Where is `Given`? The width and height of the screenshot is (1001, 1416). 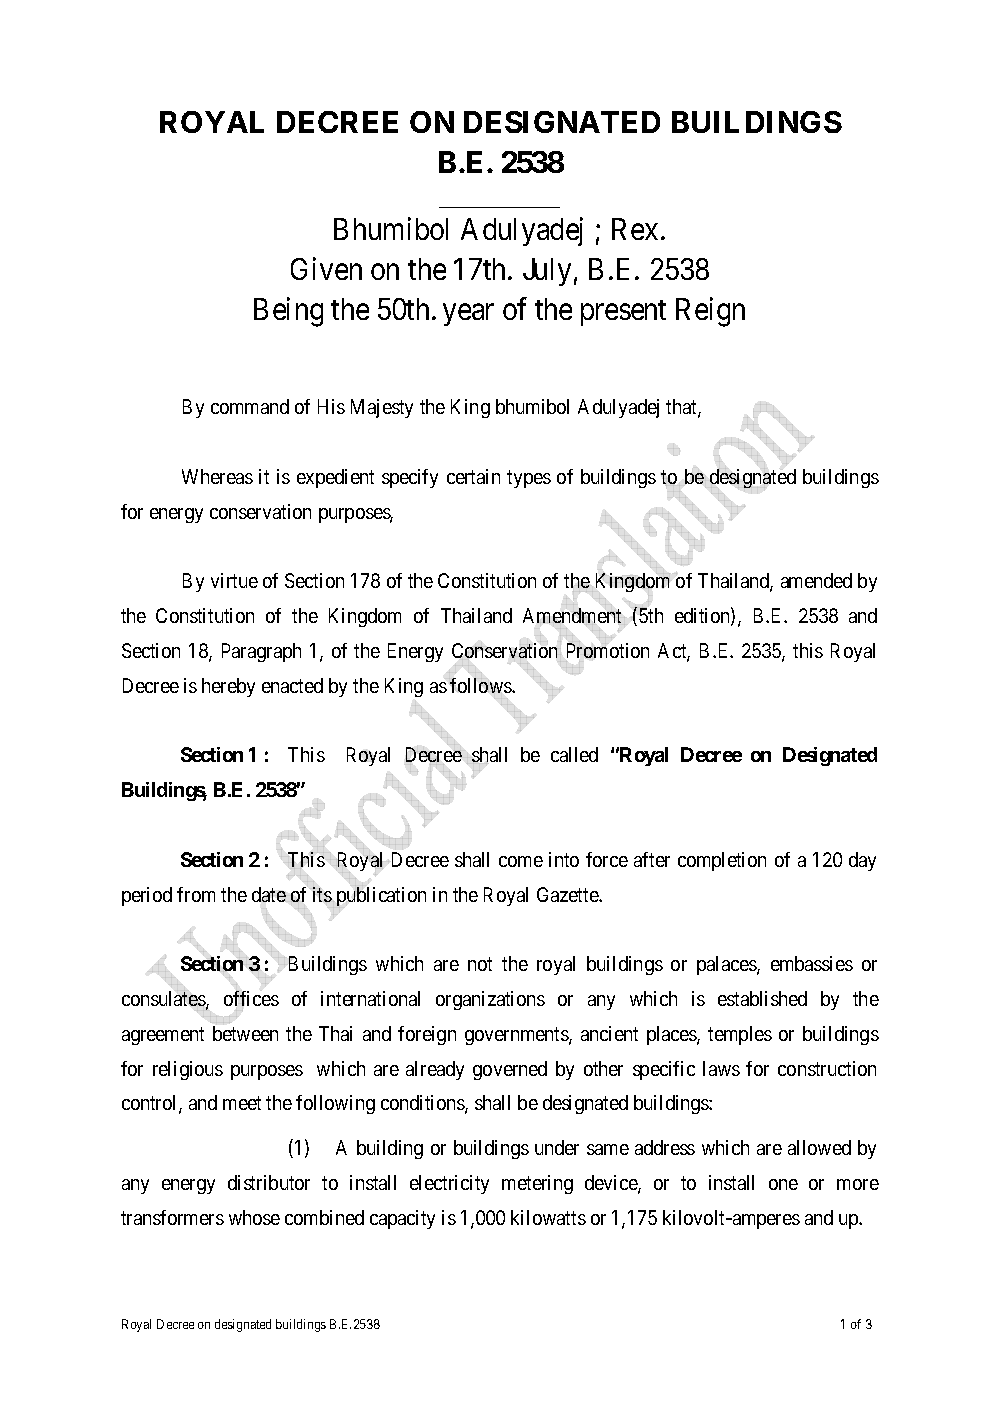
Given is located at coordinates (326, 269).
